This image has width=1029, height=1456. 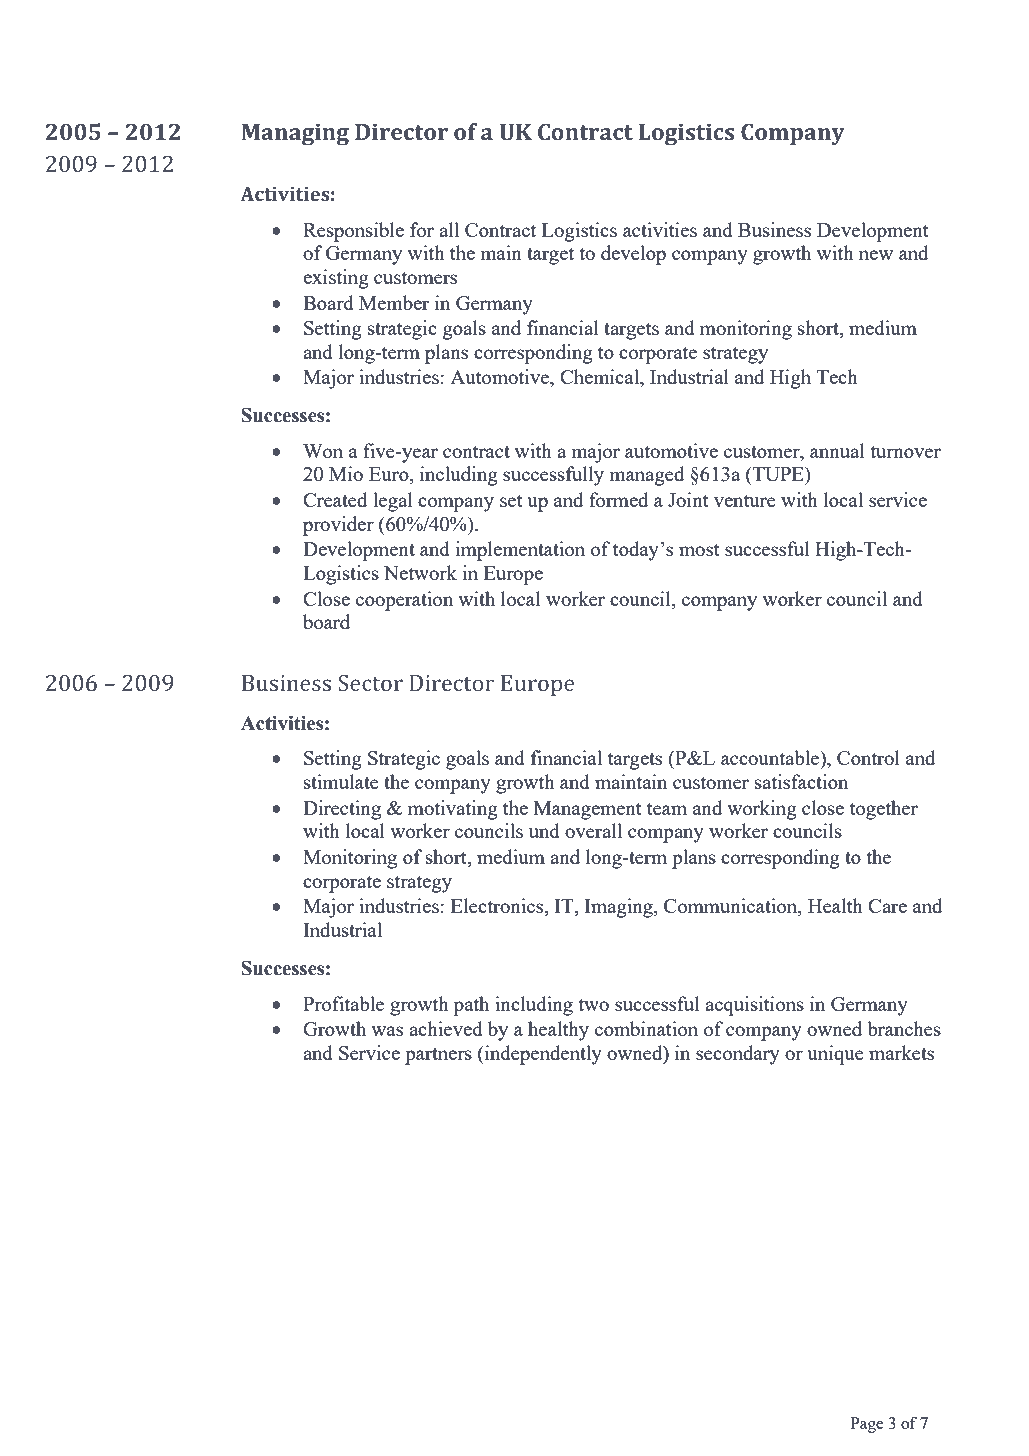 What do you see at coordinates (876, 255) in the image?
I see `new` at bounding box center [876, 255].
